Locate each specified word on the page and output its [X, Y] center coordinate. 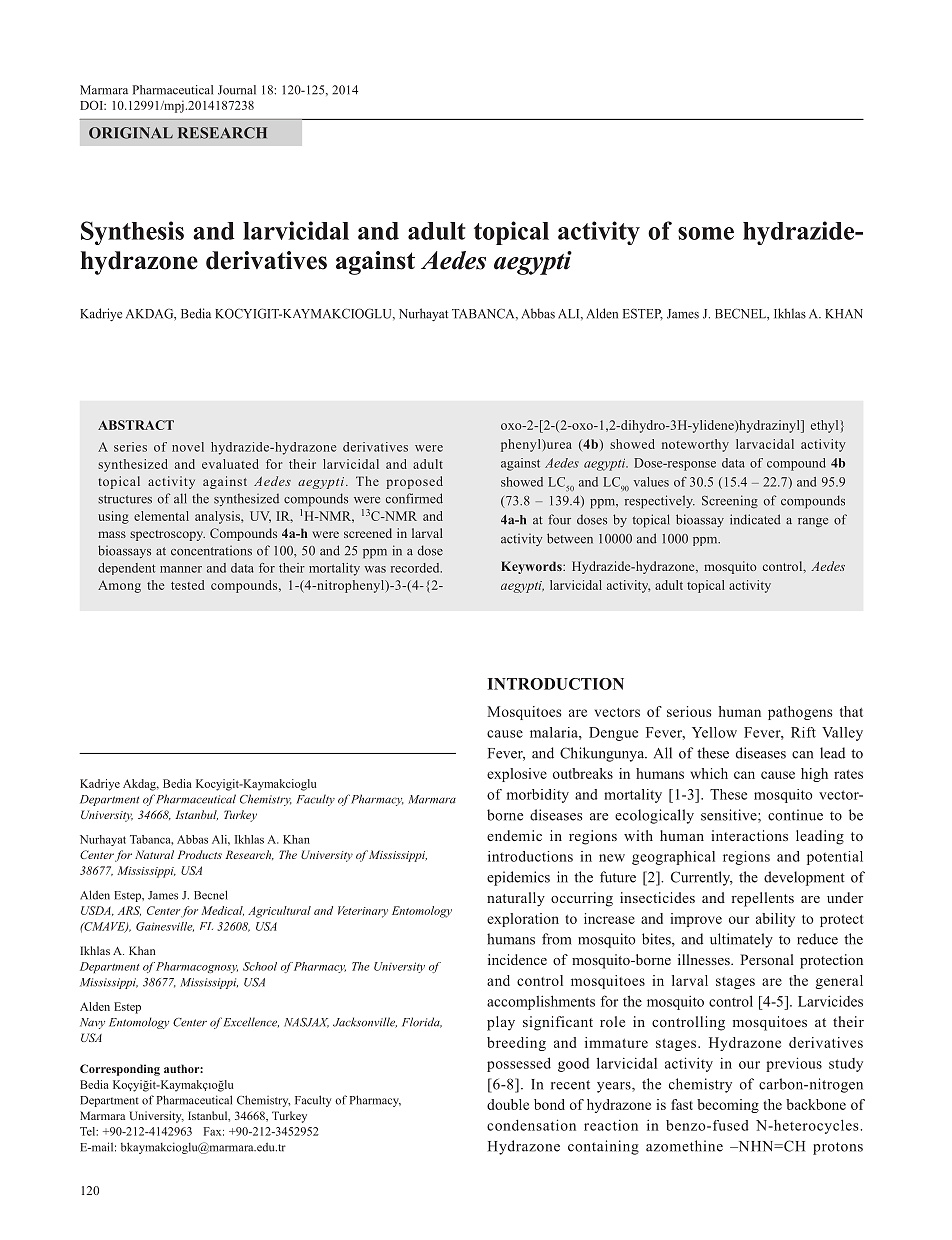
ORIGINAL [131, 133]
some [706, 233]
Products [200, 854]
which [709, 773]
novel [188, 447]
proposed [414, 482]
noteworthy [695, 445]
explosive [517, 775]
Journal [237, 90]
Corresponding [120, 1070]
